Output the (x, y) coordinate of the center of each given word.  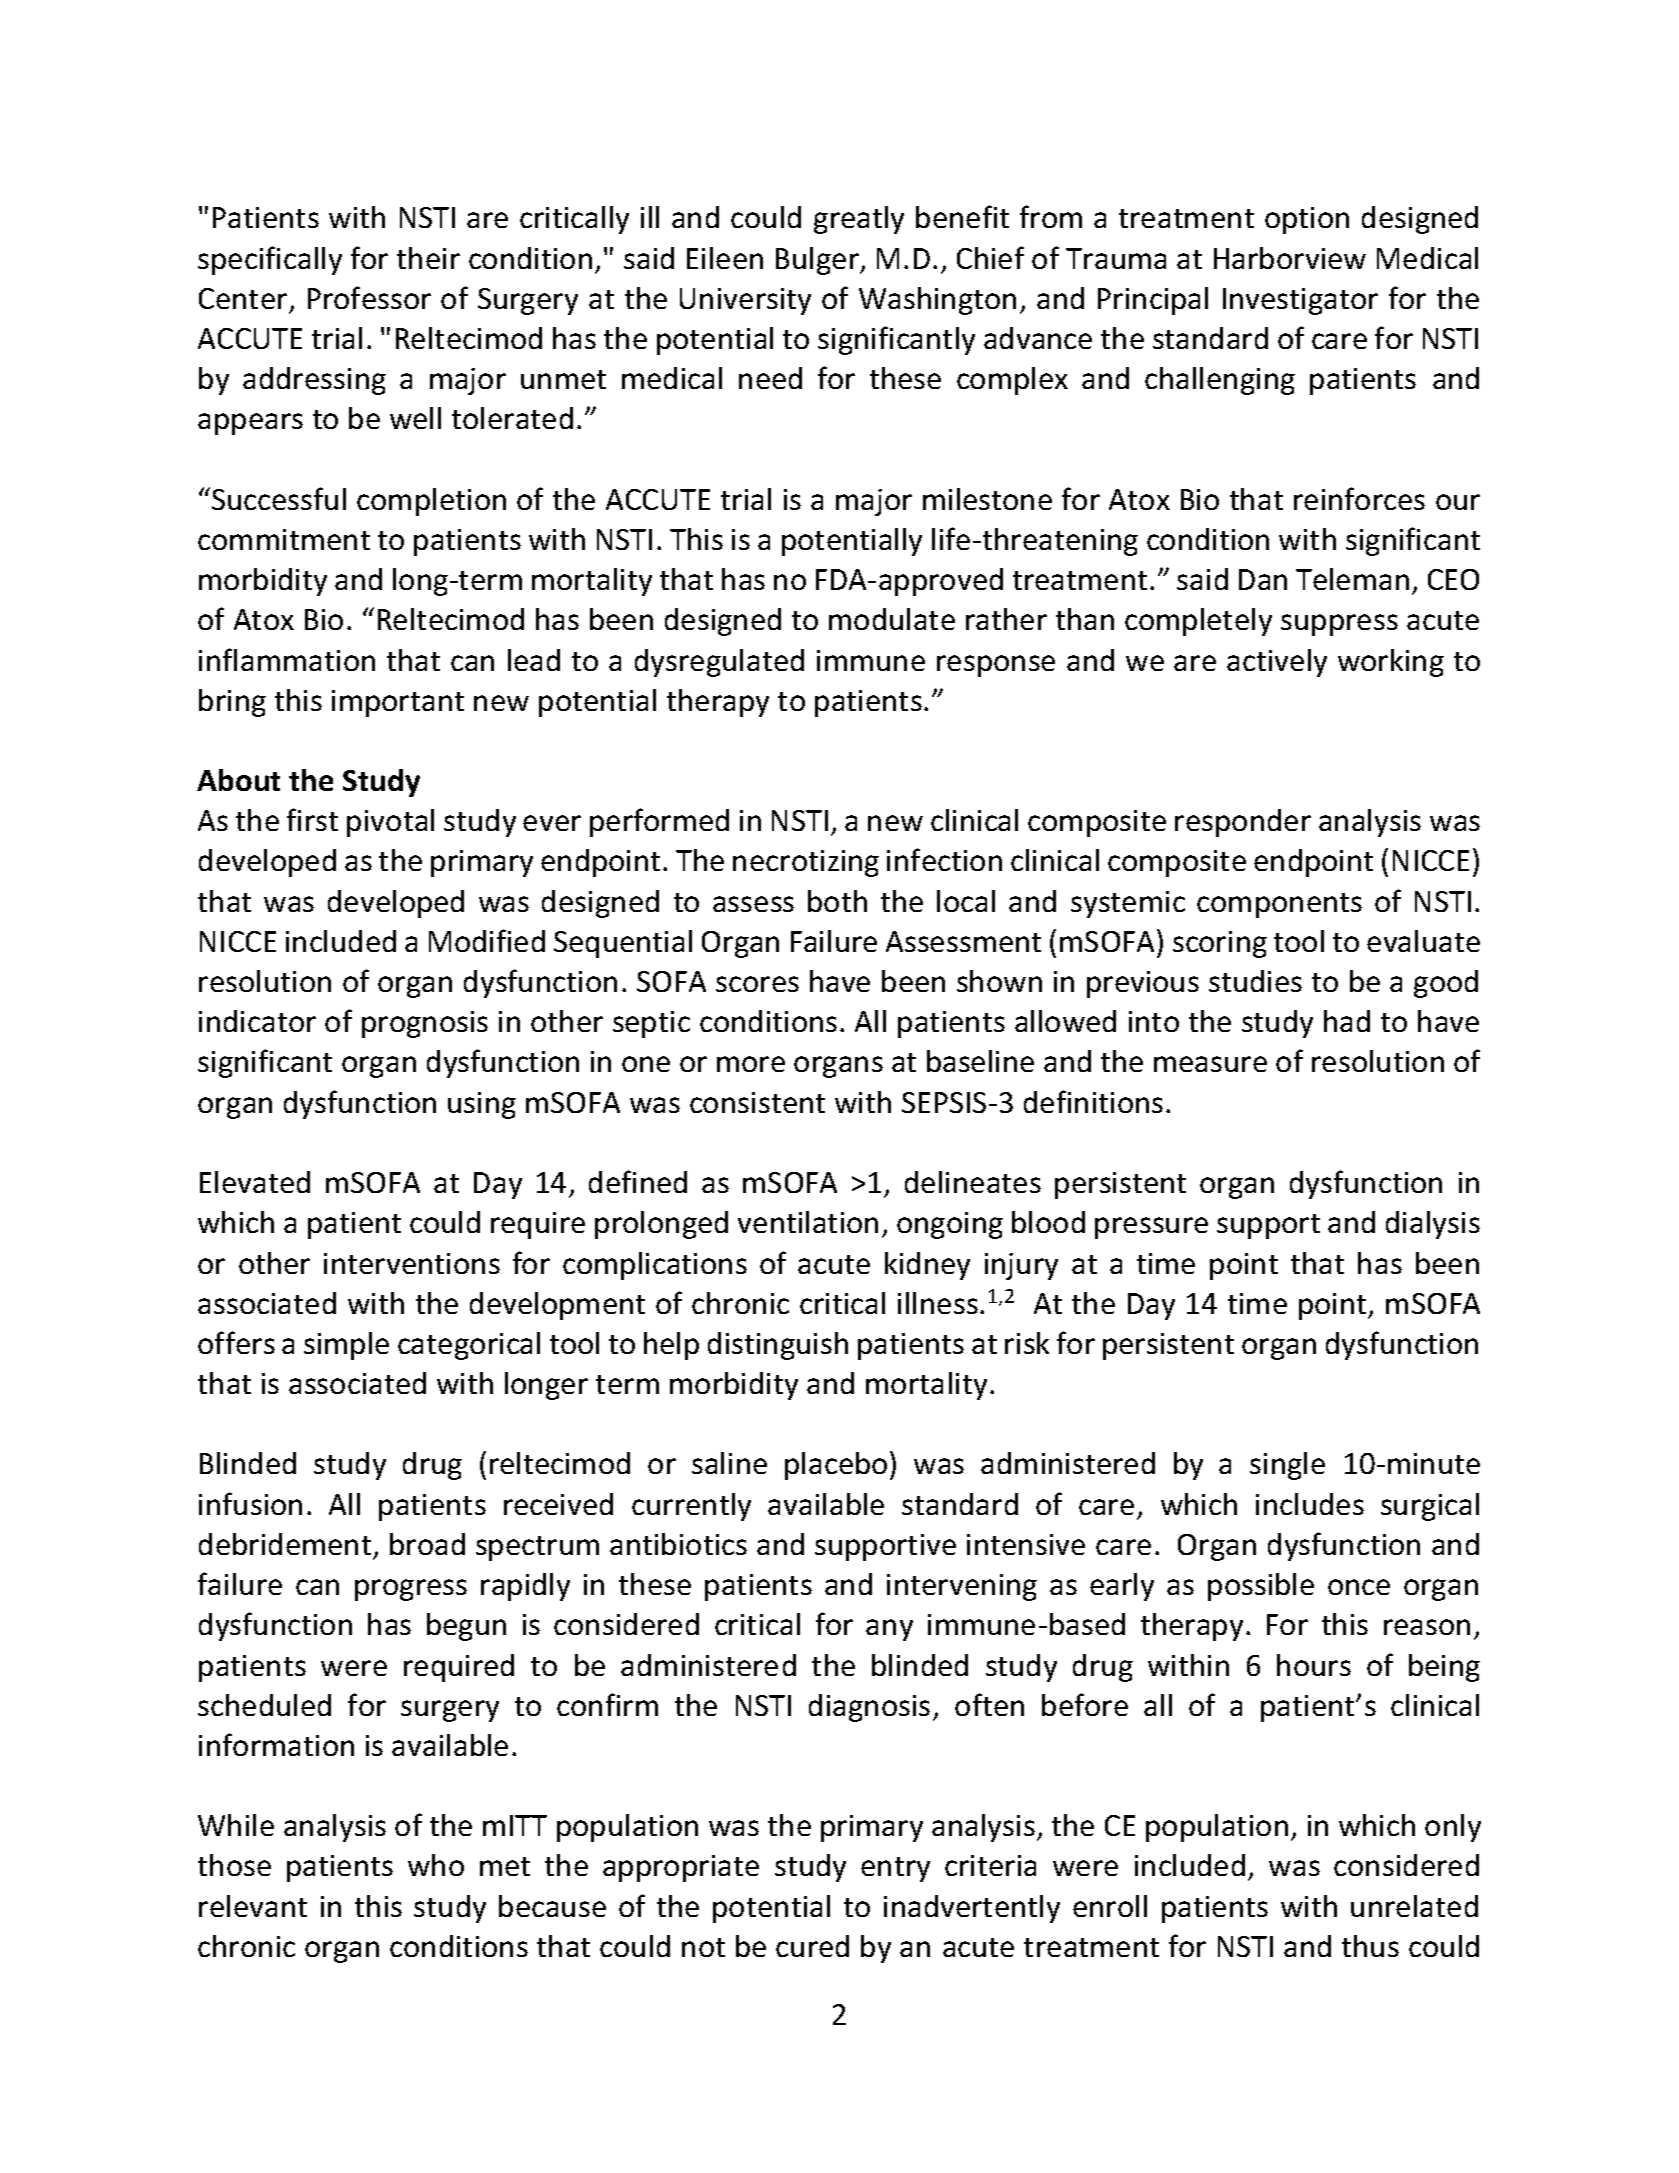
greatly (859, 220)
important (398, 703)
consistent (757, 1102)
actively (1277, 663)
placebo (836, 1466)
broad (427, 1544)
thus (1370, 1946)
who (436, 1865)
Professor (369, 297)
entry (895, 1869)
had (1347, 1021)
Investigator (1300, 301)
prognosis (425, 1024)
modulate (892, 619)
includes (1310, 1504)
